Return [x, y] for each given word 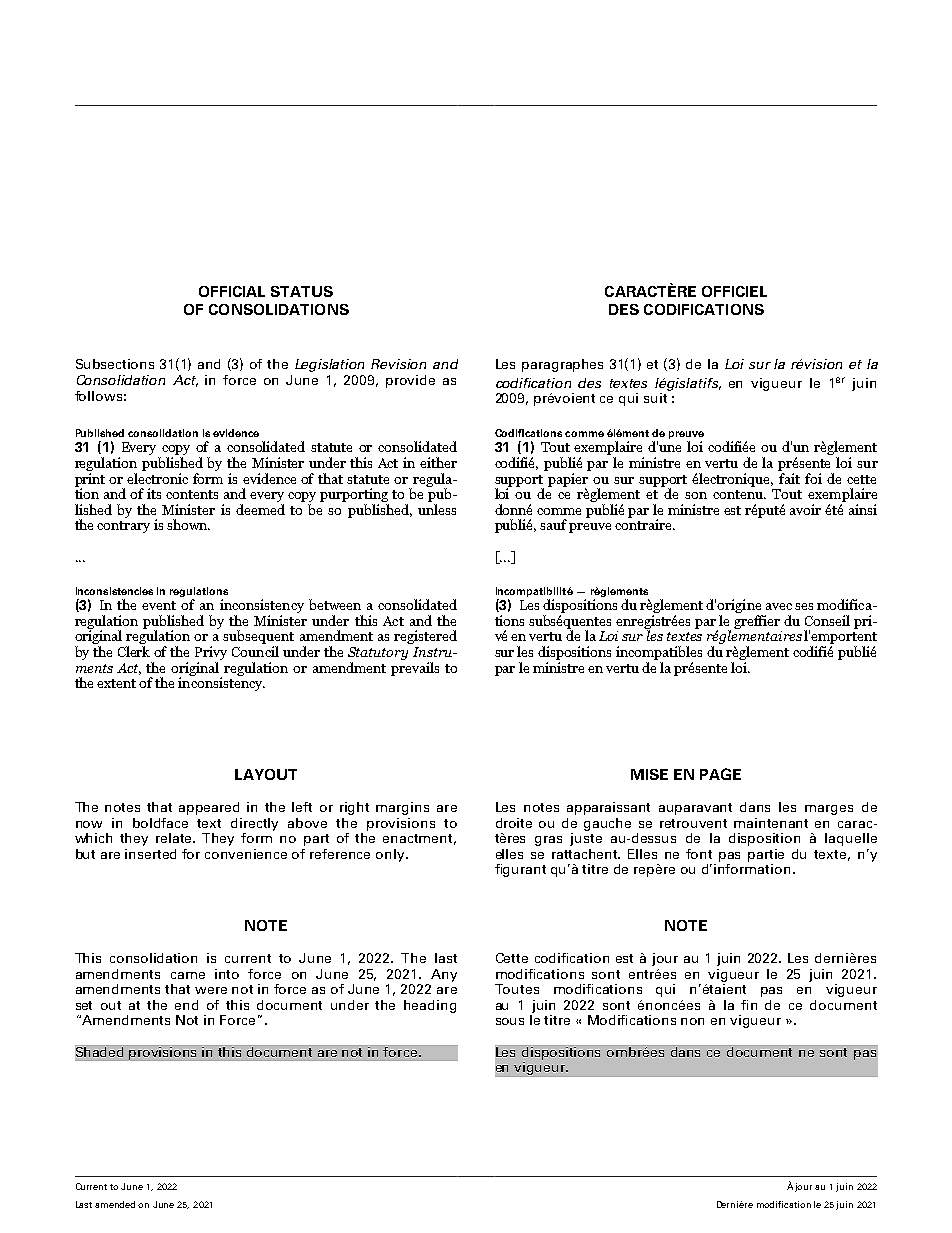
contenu [739, 494]
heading [430, 1006]
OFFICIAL [232, 291]
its [154, 493]
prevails [415, 667]
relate [175, 838]
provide [410, 381]
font [699, 854]
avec [779, 606]
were [211, 990]
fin [749, 1005]
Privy [211, 653]
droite [514, 823]
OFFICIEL [734, 291]
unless [437, 509]
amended [117, 1204]
